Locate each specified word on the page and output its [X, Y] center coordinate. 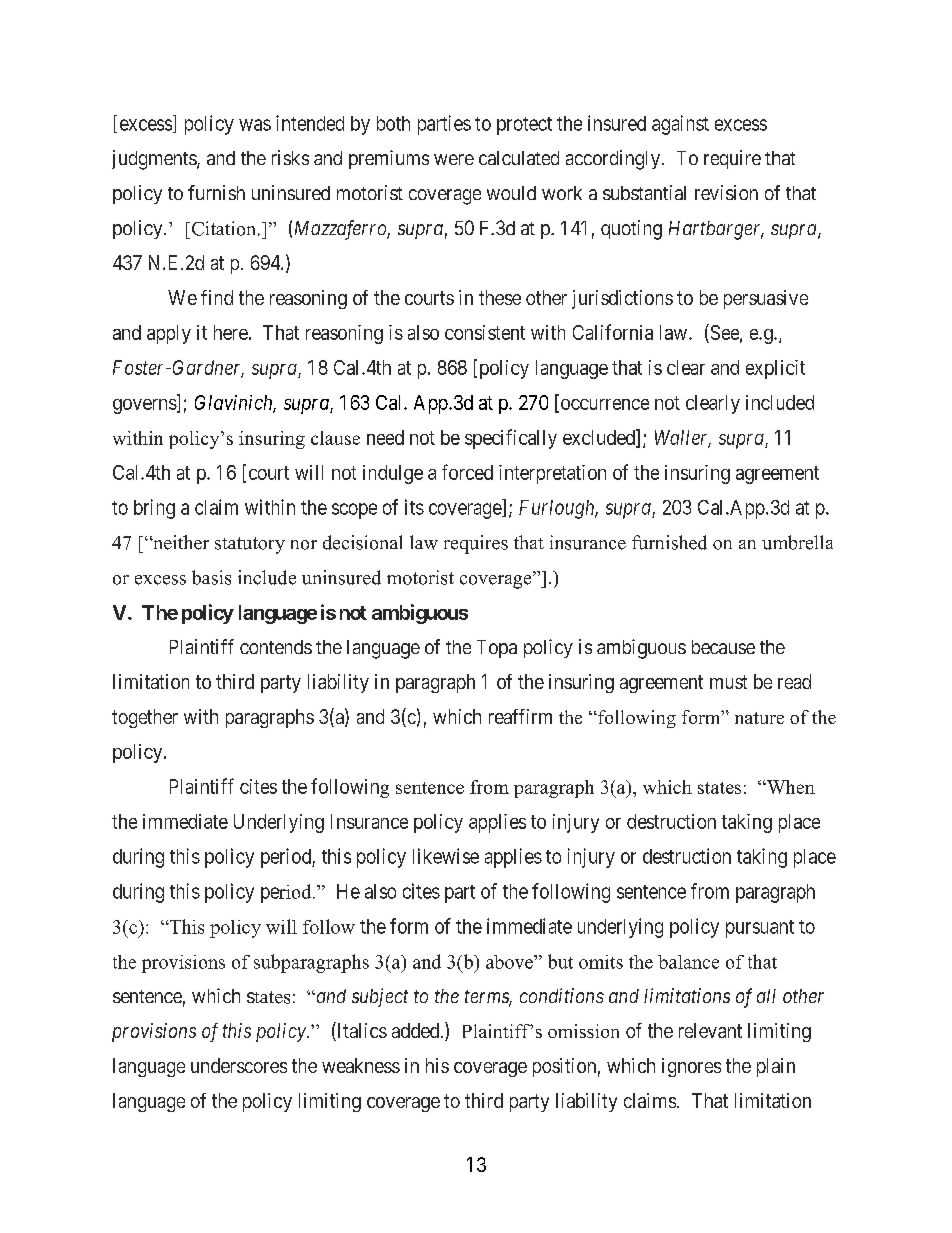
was [255, 125]
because [723, 647]
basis [211, 577]
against [680, 125]
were [454, 159]
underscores [239, 1065]
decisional [362, 542]
